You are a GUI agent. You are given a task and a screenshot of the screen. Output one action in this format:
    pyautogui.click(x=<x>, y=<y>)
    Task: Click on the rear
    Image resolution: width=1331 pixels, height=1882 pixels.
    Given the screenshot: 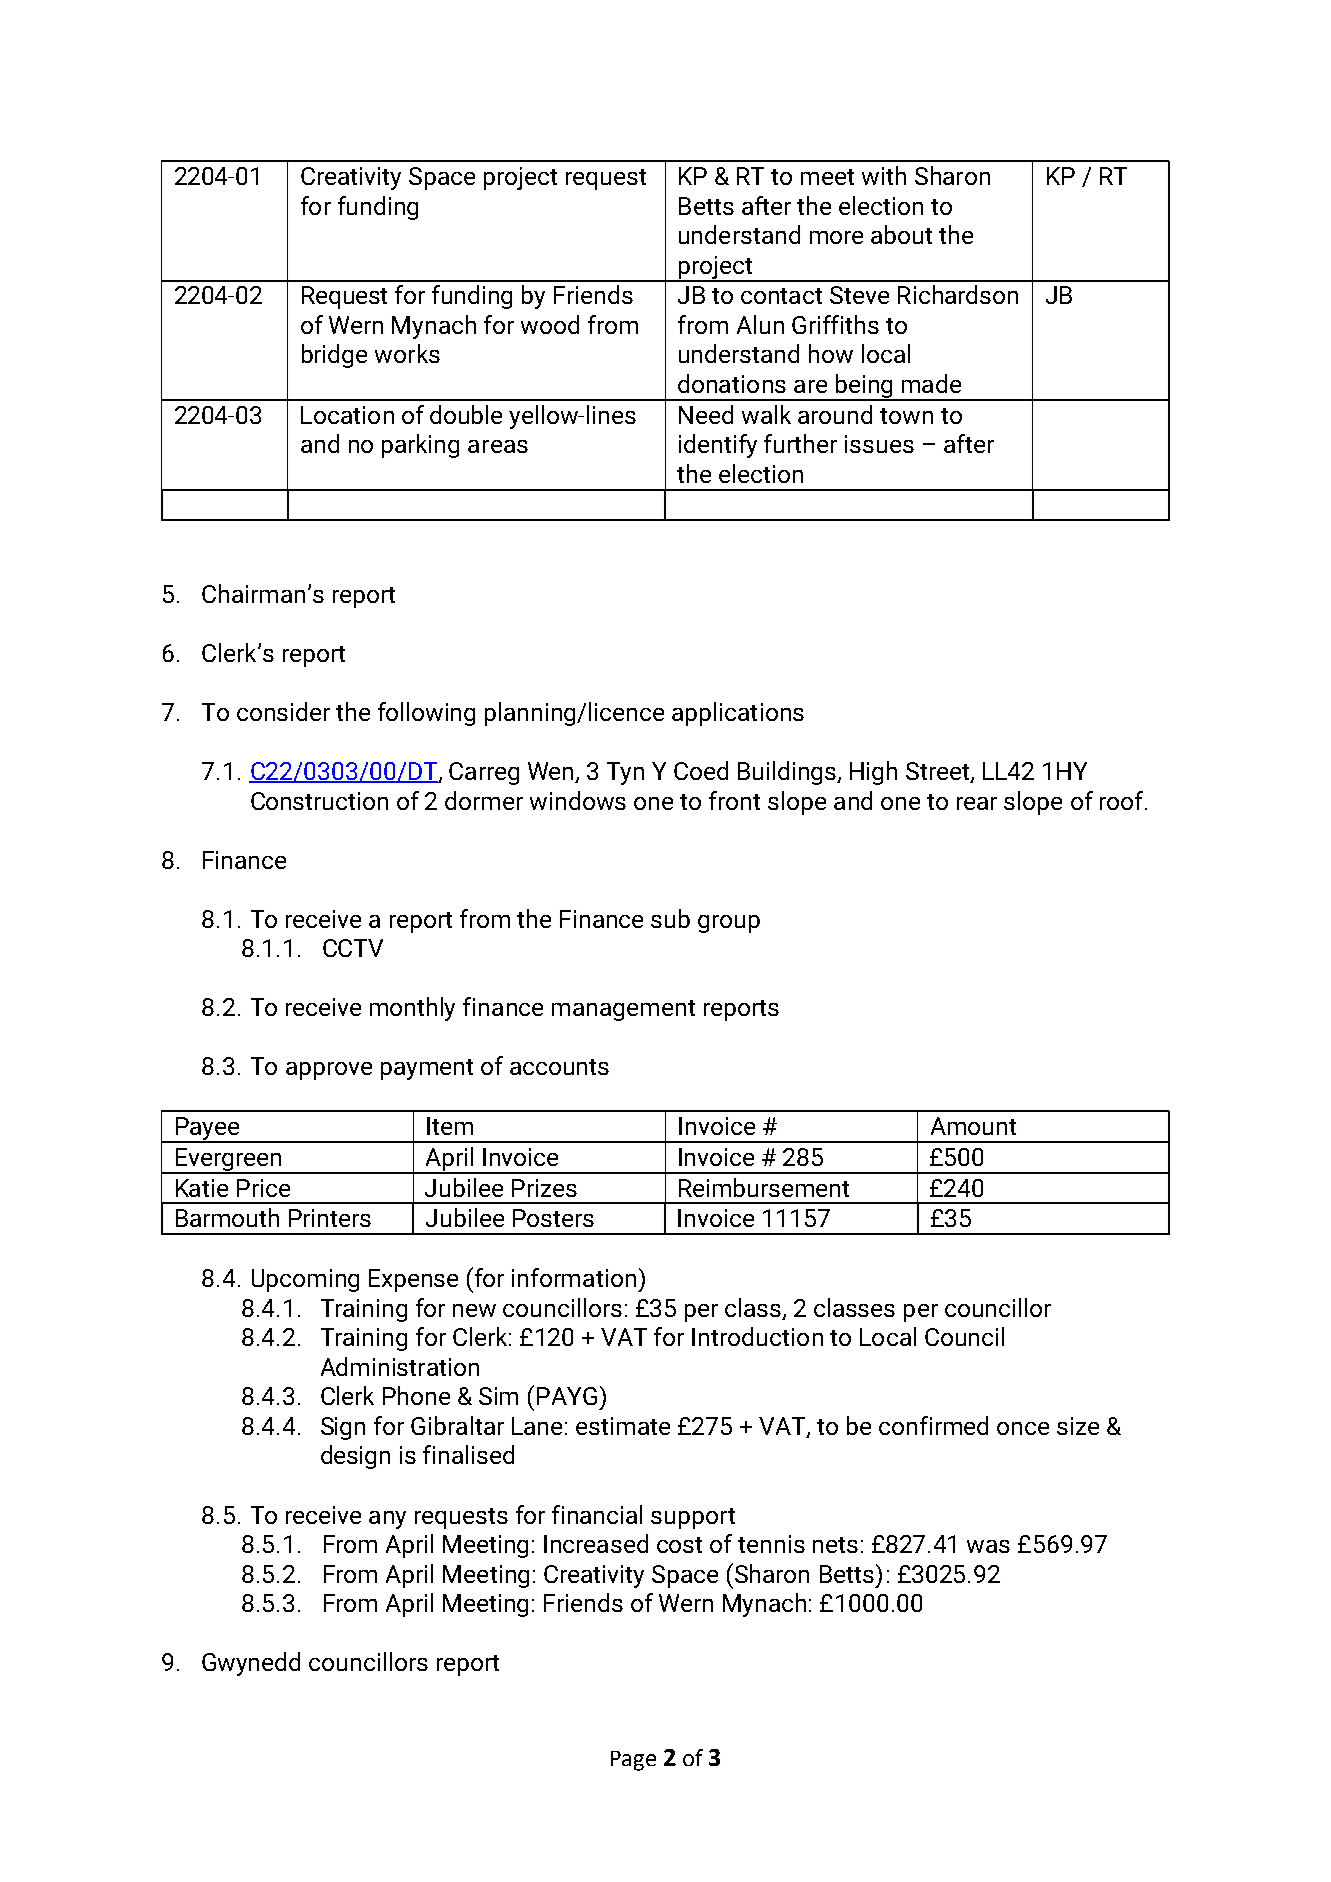 What is the action you would take?
    pyautogui.click(x=977, y=803)
